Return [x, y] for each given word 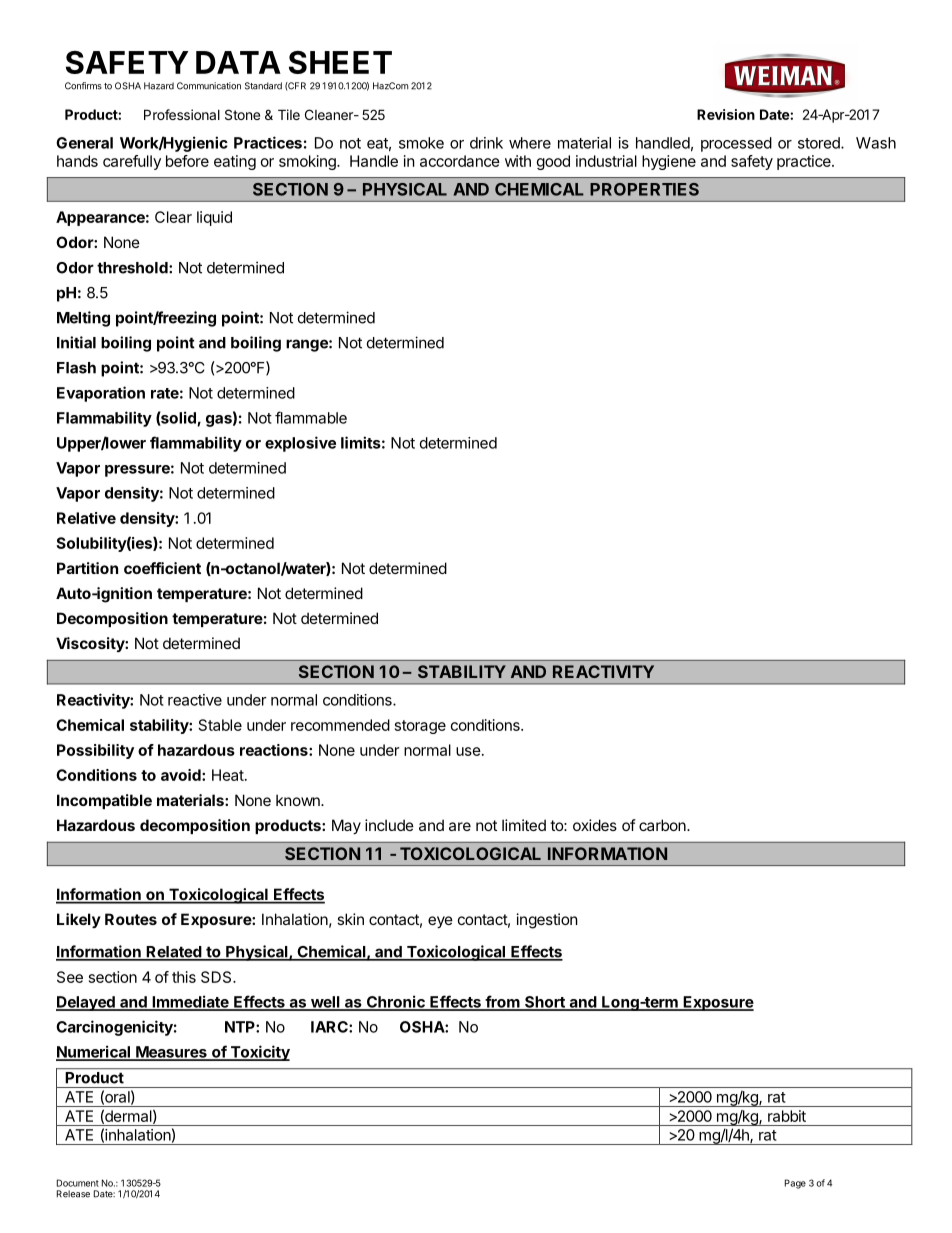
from [502, 1002]
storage [420, 727]
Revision [726, 114]
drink [486, 143]
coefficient [162, 568]
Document [78, 1183]
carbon [663, 825]
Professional [182, 114]
